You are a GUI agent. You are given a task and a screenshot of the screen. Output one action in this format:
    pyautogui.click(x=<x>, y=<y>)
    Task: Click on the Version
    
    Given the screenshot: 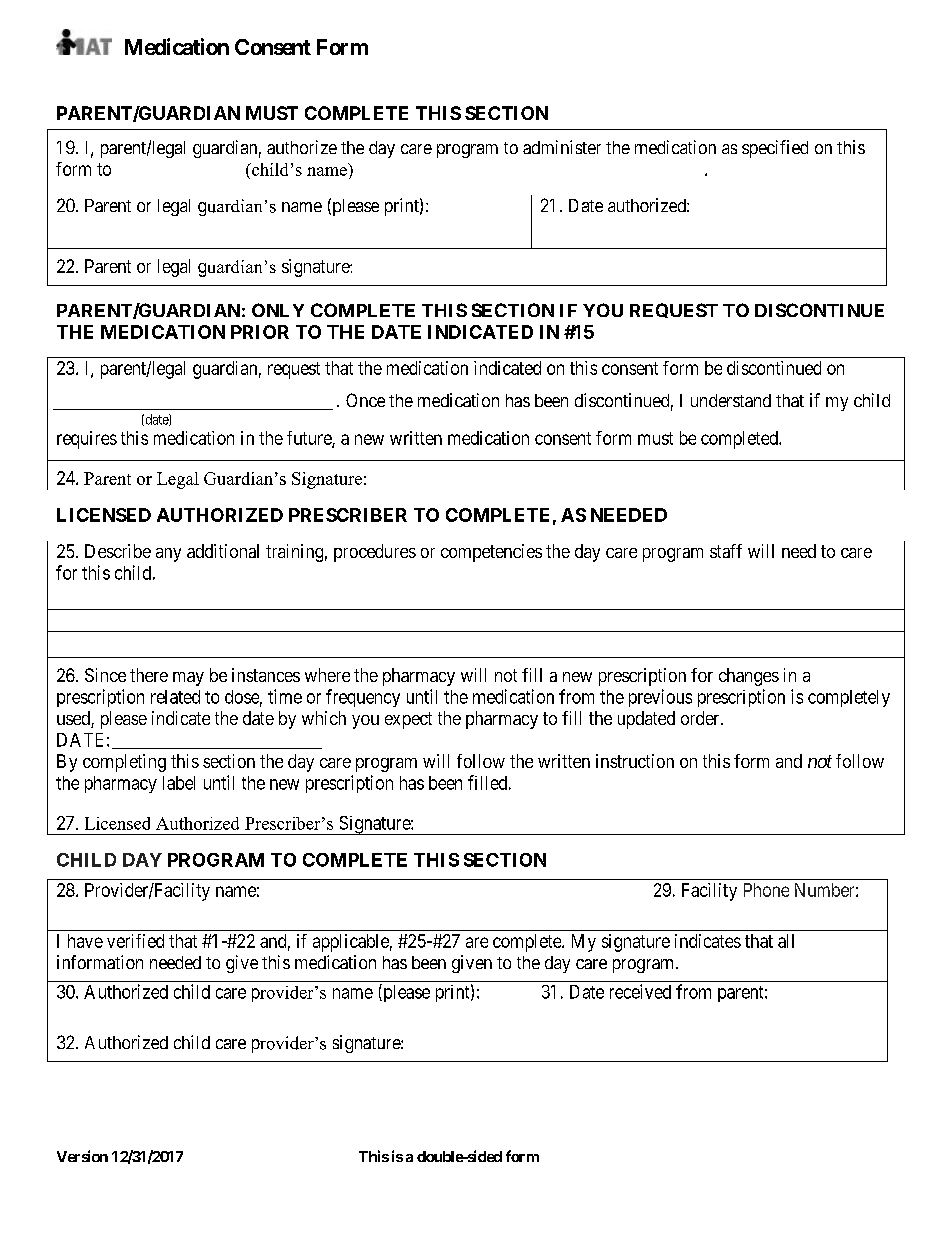 What is the action you would take?
    pyautogui.click(x=82, y=1156)
